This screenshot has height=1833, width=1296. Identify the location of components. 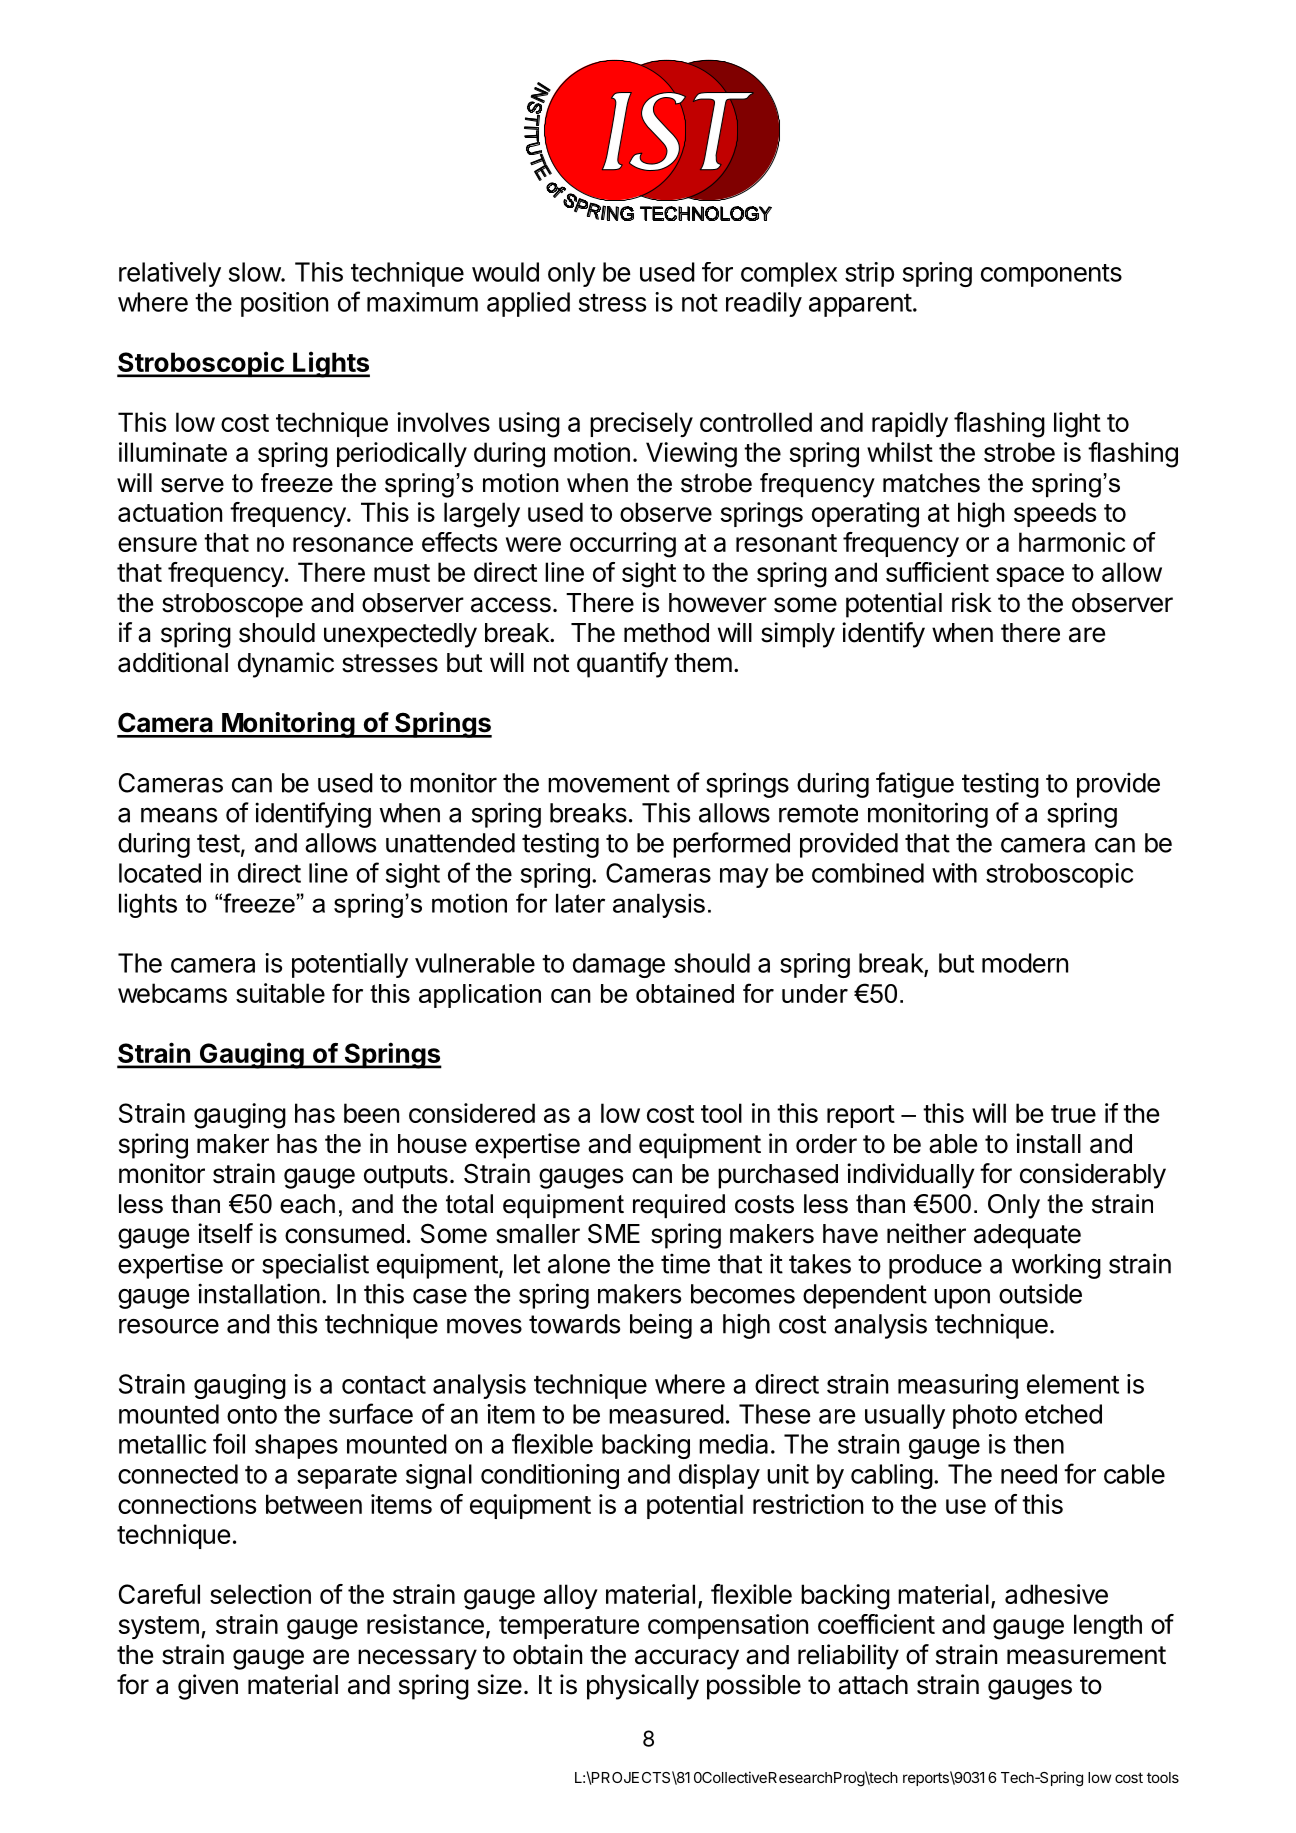
(1051, 275).
